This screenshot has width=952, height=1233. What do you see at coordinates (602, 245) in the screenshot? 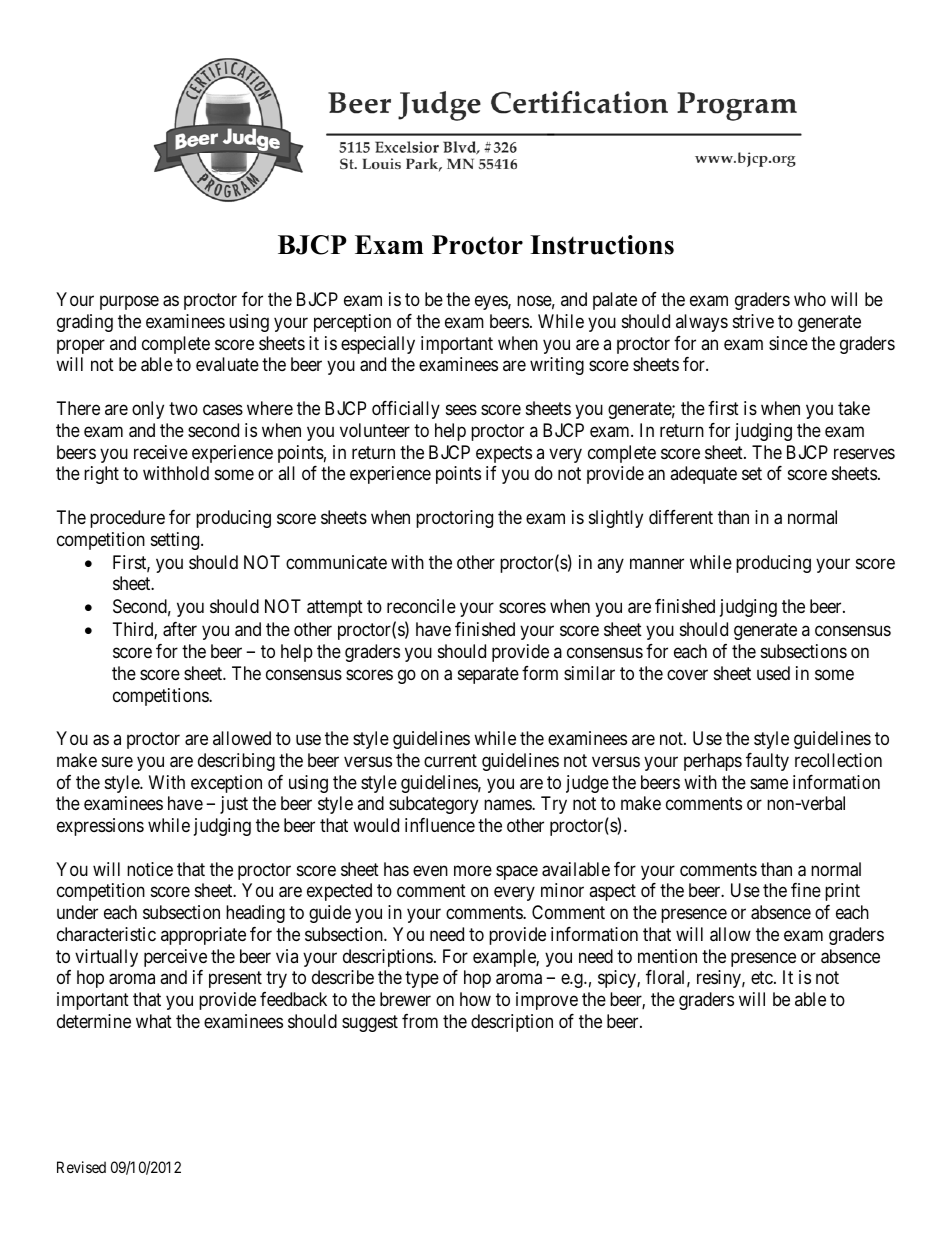
I see `Instructions` at bounding box center [602, 245].
